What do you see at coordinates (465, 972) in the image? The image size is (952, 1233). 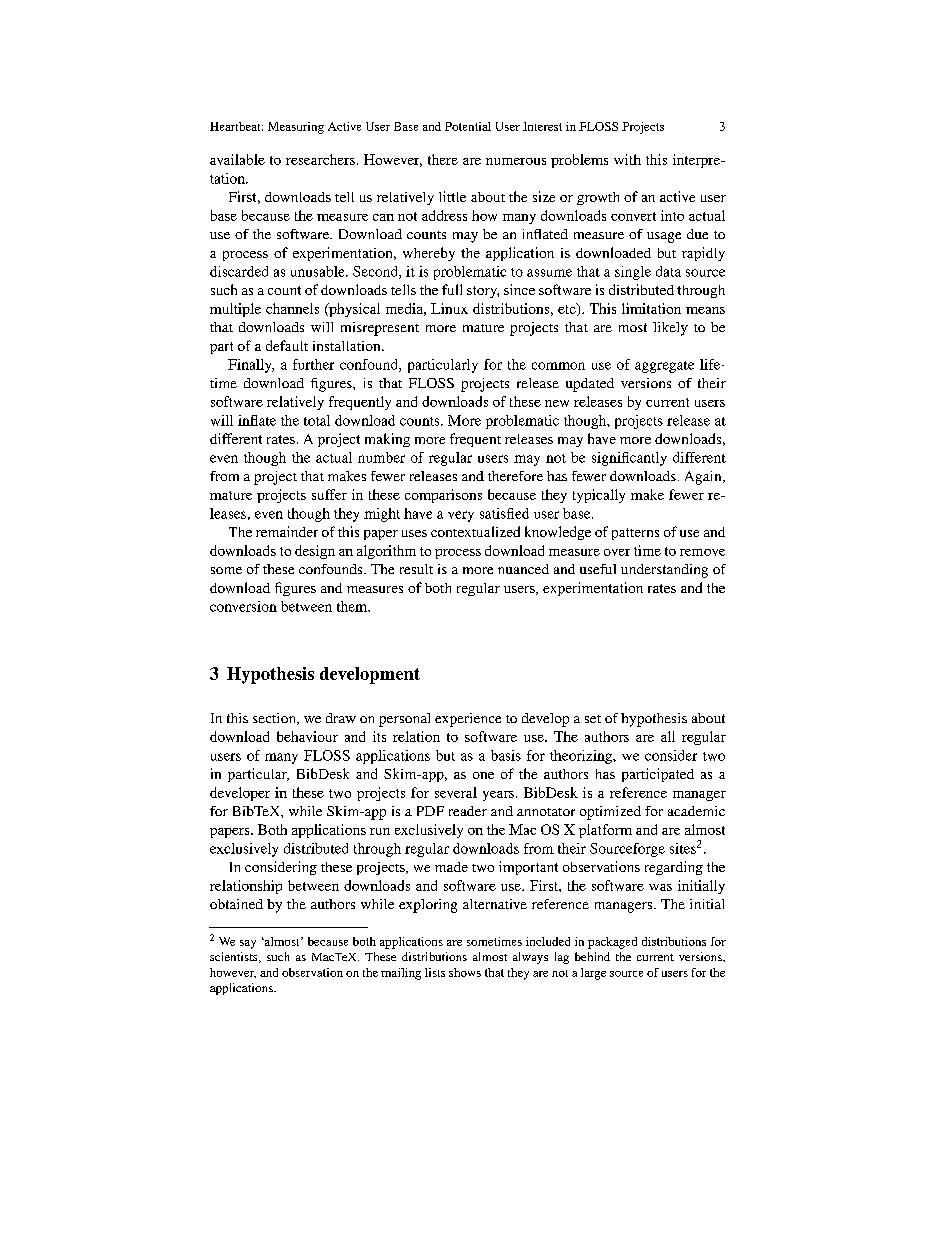 I see `shows` at bounding box center [465, 972].
